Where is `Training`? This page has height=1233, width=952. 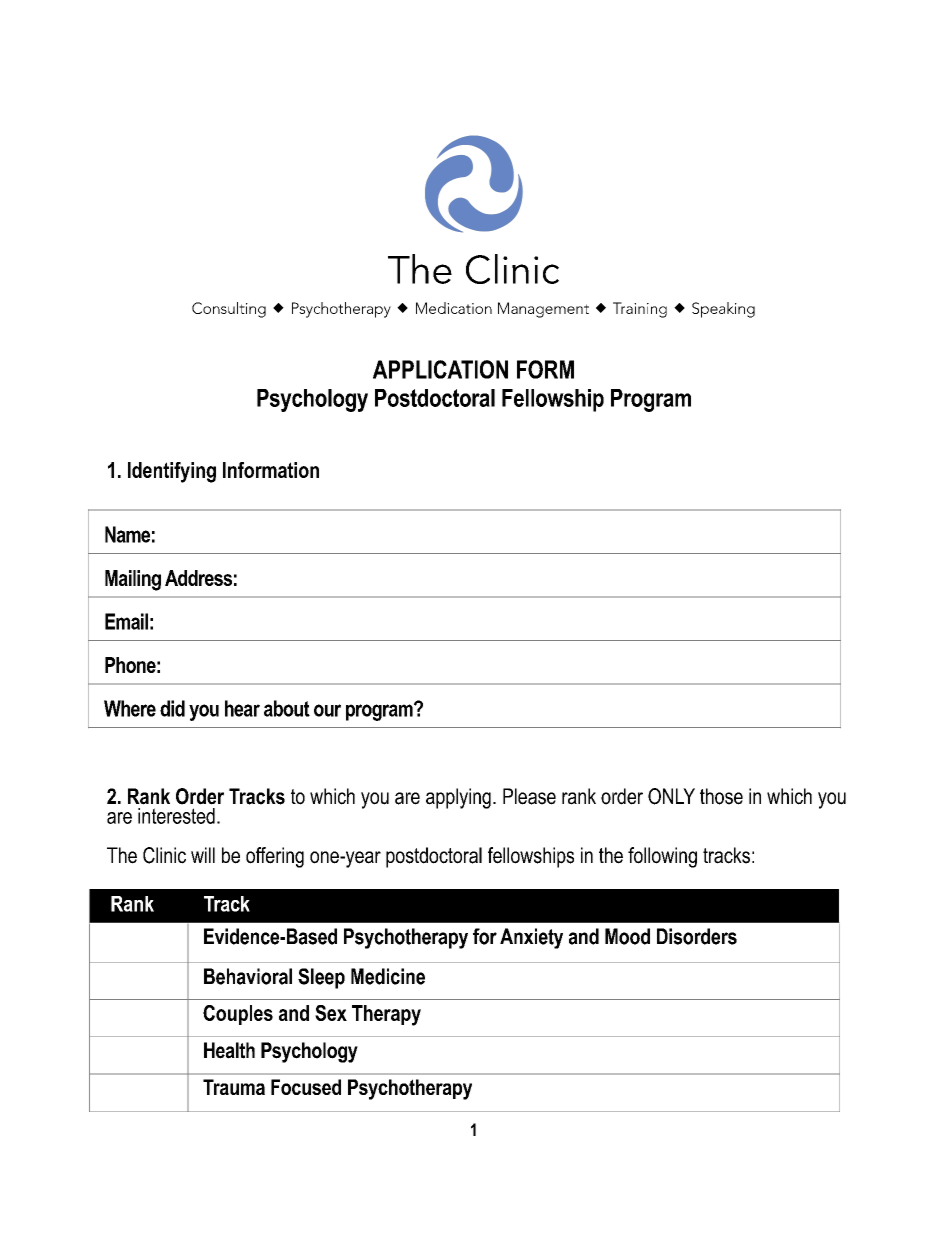
Training is located at coordinates (640, 310).
